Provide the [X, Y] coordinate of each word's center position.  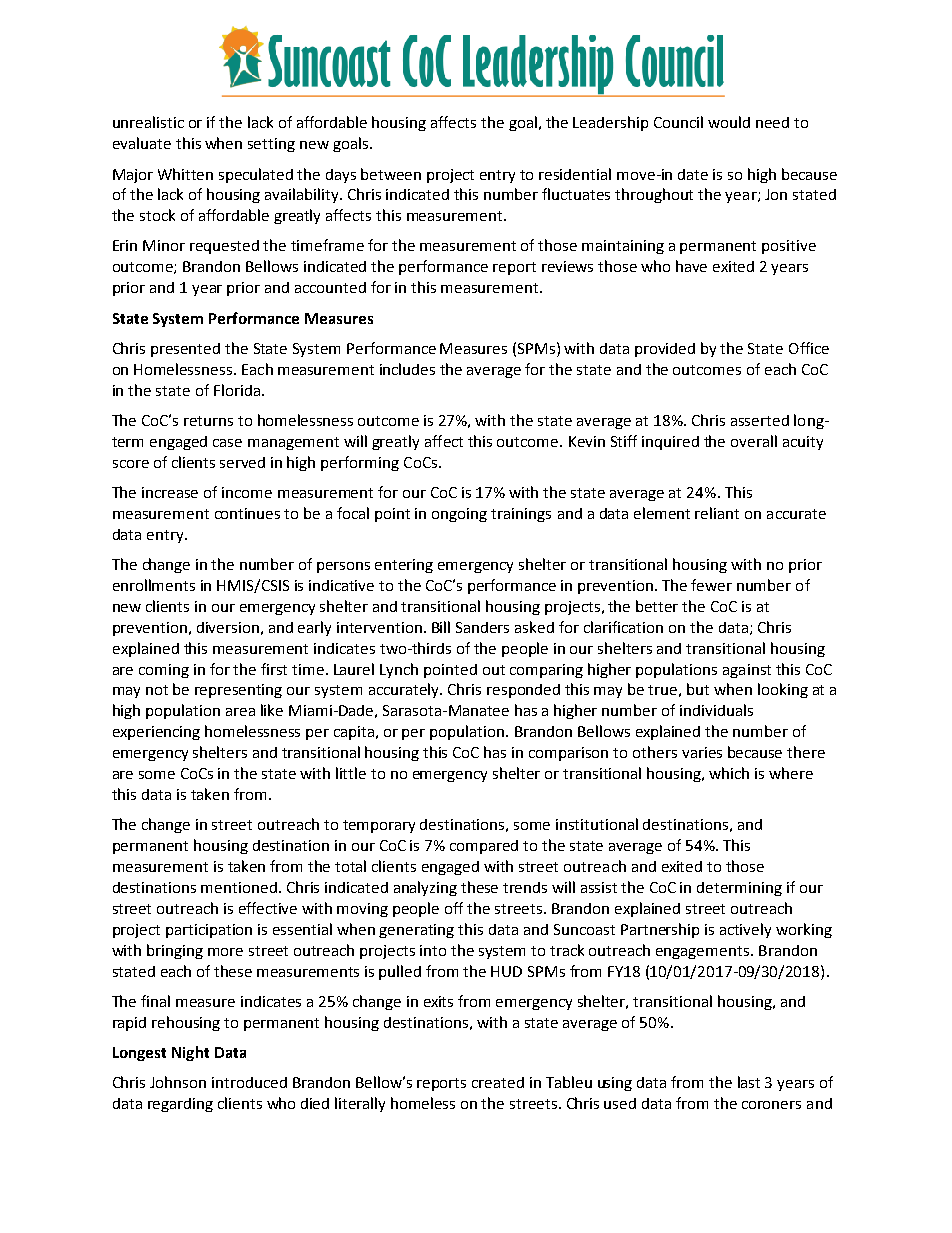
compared [484, 847]
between [391, 174]
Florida [237, 390]
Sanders [482, 627]
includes [407, 369]
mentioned [239, 887]
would [729, 122]
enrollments [154, 585]
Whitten [185, 174]
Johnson [178, 1082]
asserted [760, 420]
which [729, 773]
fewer [711, 585]
